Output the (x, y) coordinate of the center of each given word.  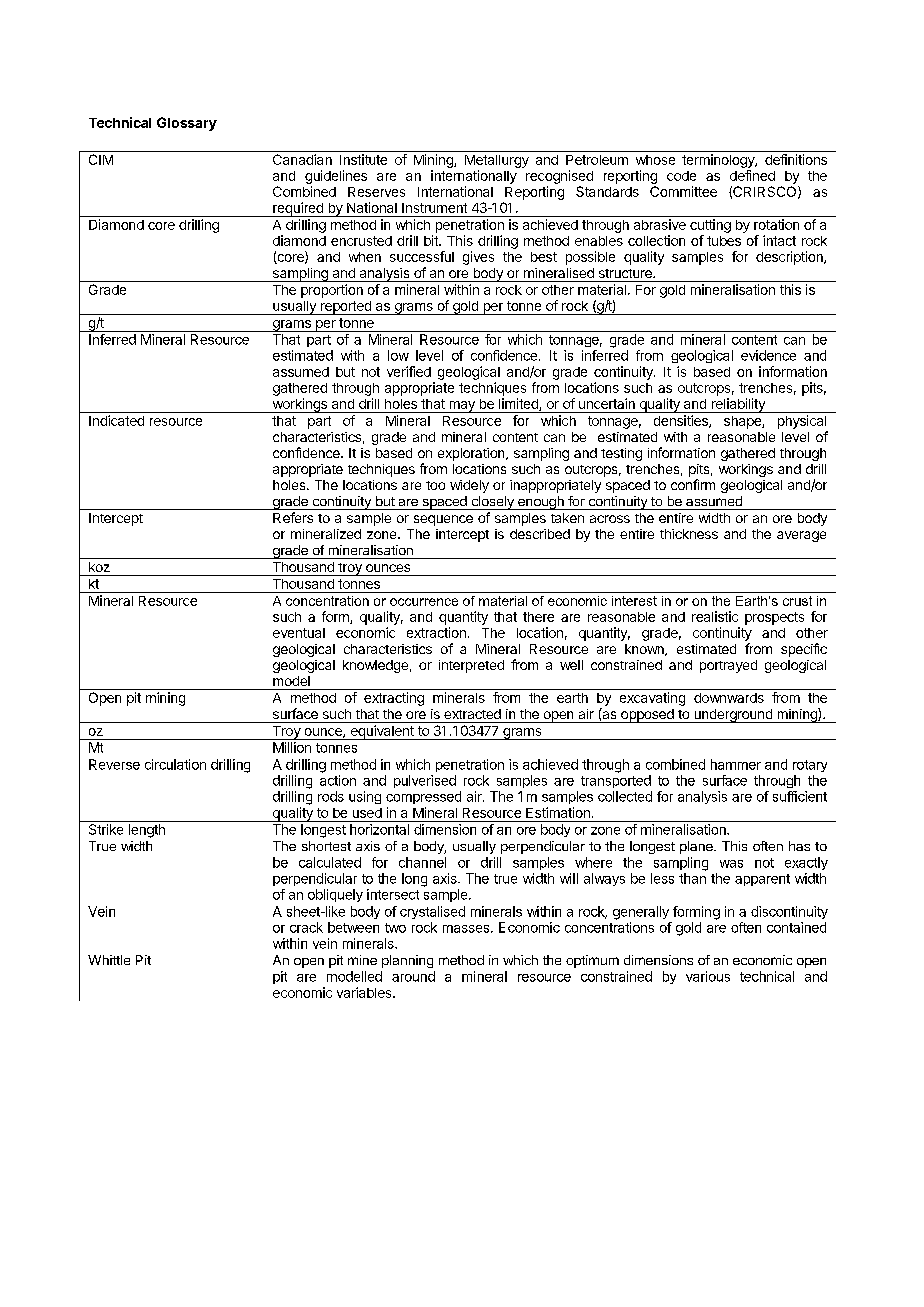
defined (752, 175)
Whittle (109, 960)
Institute (363, 159)
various (708, 976)
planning (407, 961)
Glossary (187, 124)
